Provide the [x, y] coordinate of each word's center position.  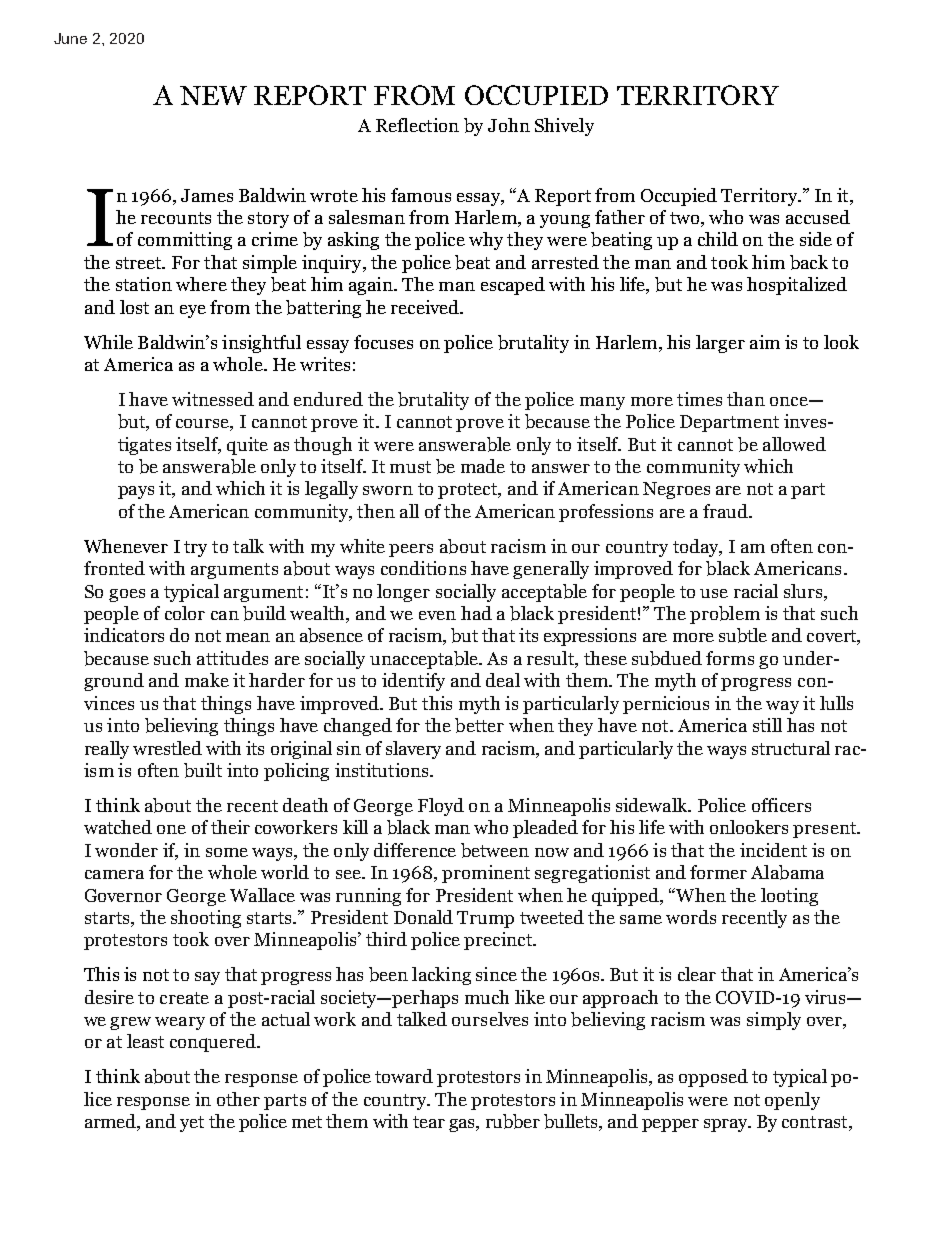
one [171, 829]
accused [818, 217]
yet [192, 1124]
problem [725, 615]
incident [773, 850]
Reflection [417, 125]
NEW [213, 95]
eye [193, 311]
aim [765, 342]
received [426, 307]
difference [415, 850]
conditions [423, 568]
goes [127, 595]
